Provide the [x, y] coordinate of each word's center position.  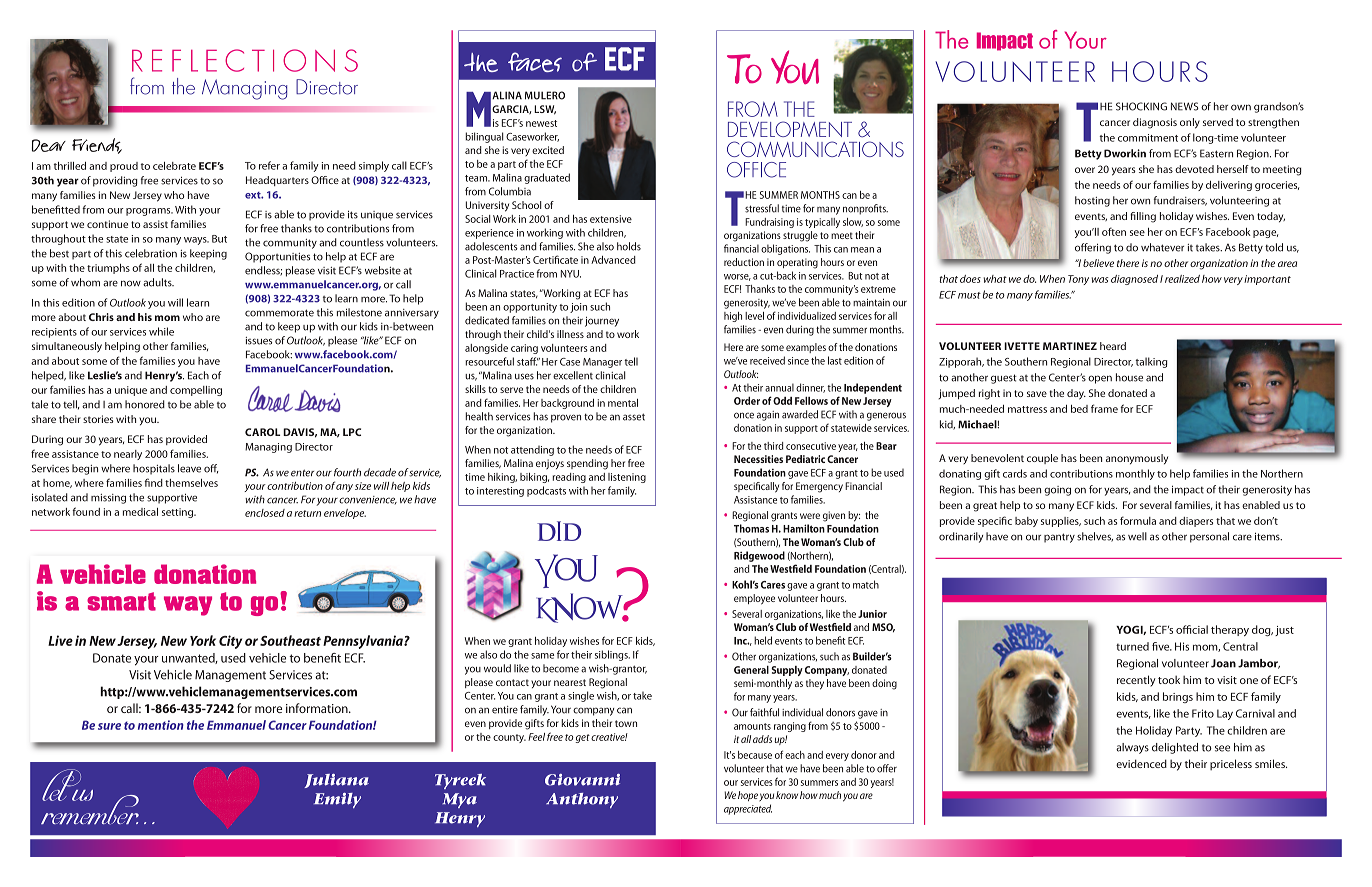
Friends [97, 146]
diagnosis [1155, 123]
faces [535, 62]
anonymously [1137, 459]
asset [634, 417]
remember [90, 808]
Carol [262, 432]
